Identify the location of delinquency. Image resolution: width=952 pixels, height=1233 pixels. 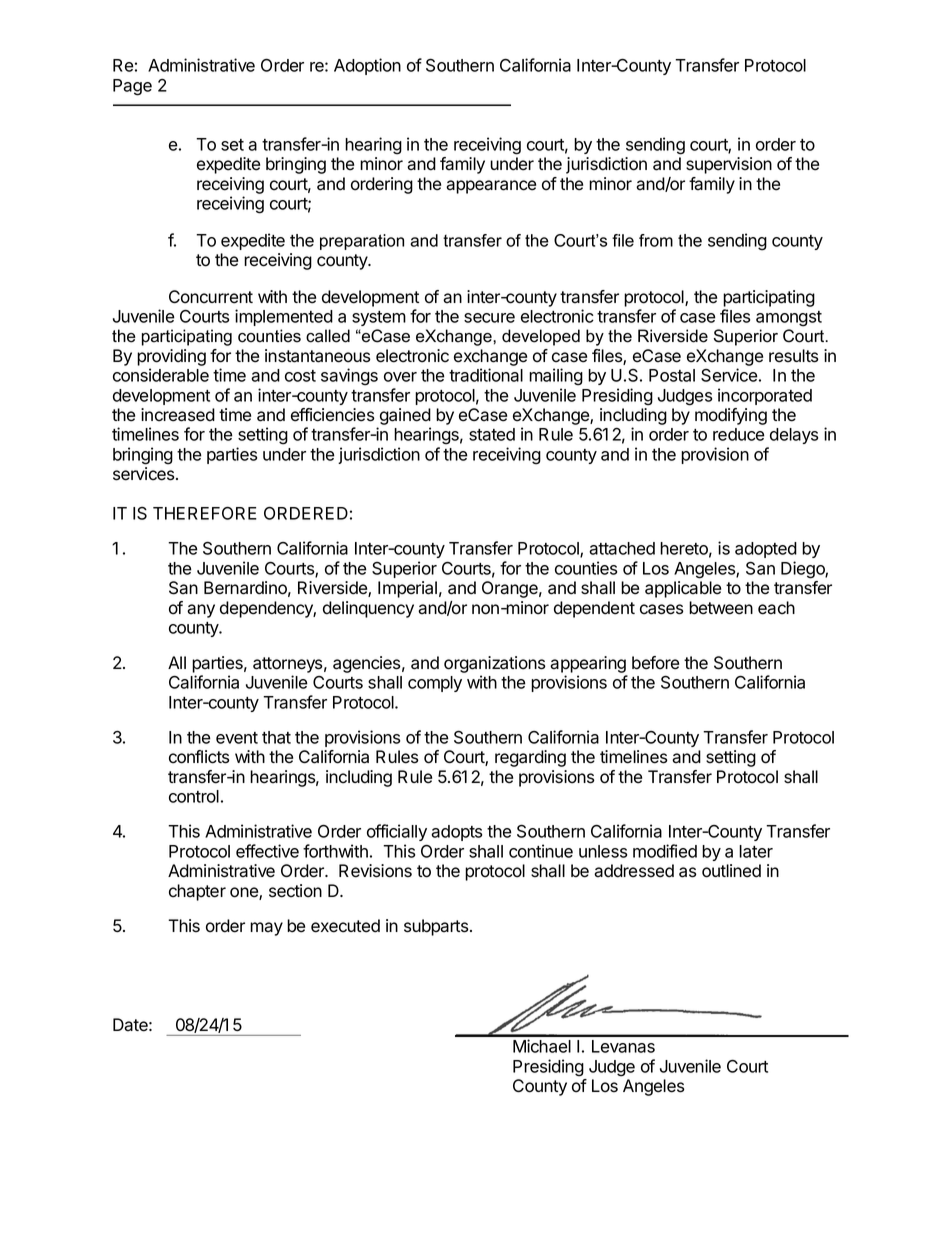
(368, 609).
